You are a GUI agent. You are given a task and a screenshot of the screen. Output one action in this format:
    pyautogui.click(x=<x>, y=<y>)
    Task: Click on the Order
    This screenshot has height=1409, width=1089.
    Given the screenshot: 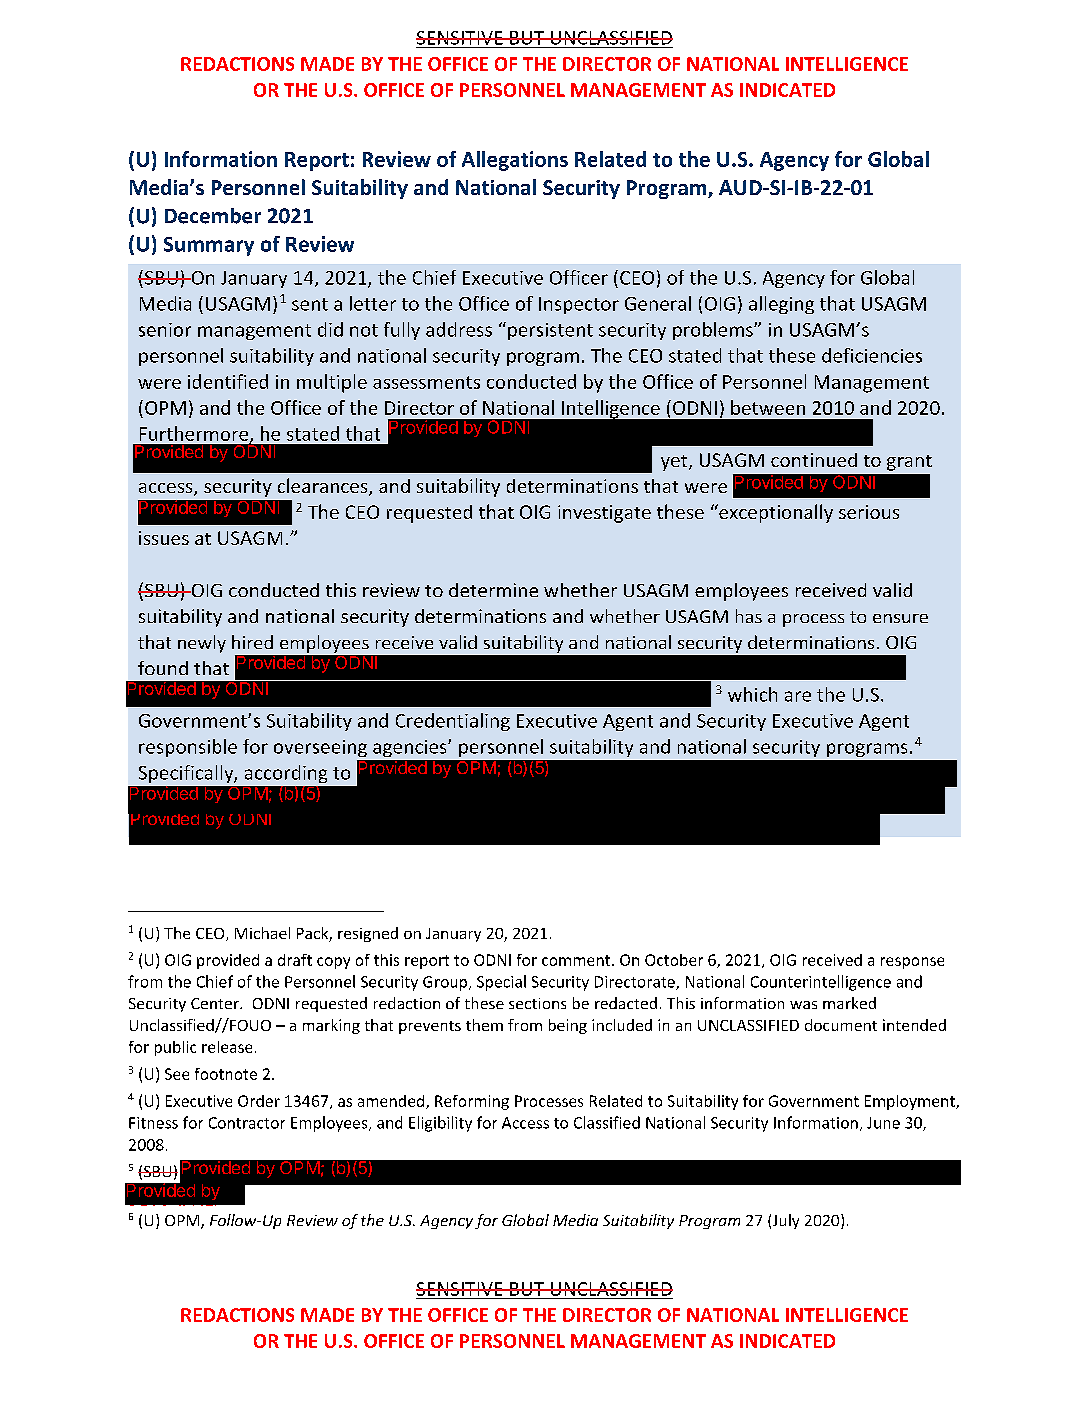 What is the action you would take?
    pyautogui.click(x=259, y=1101)
